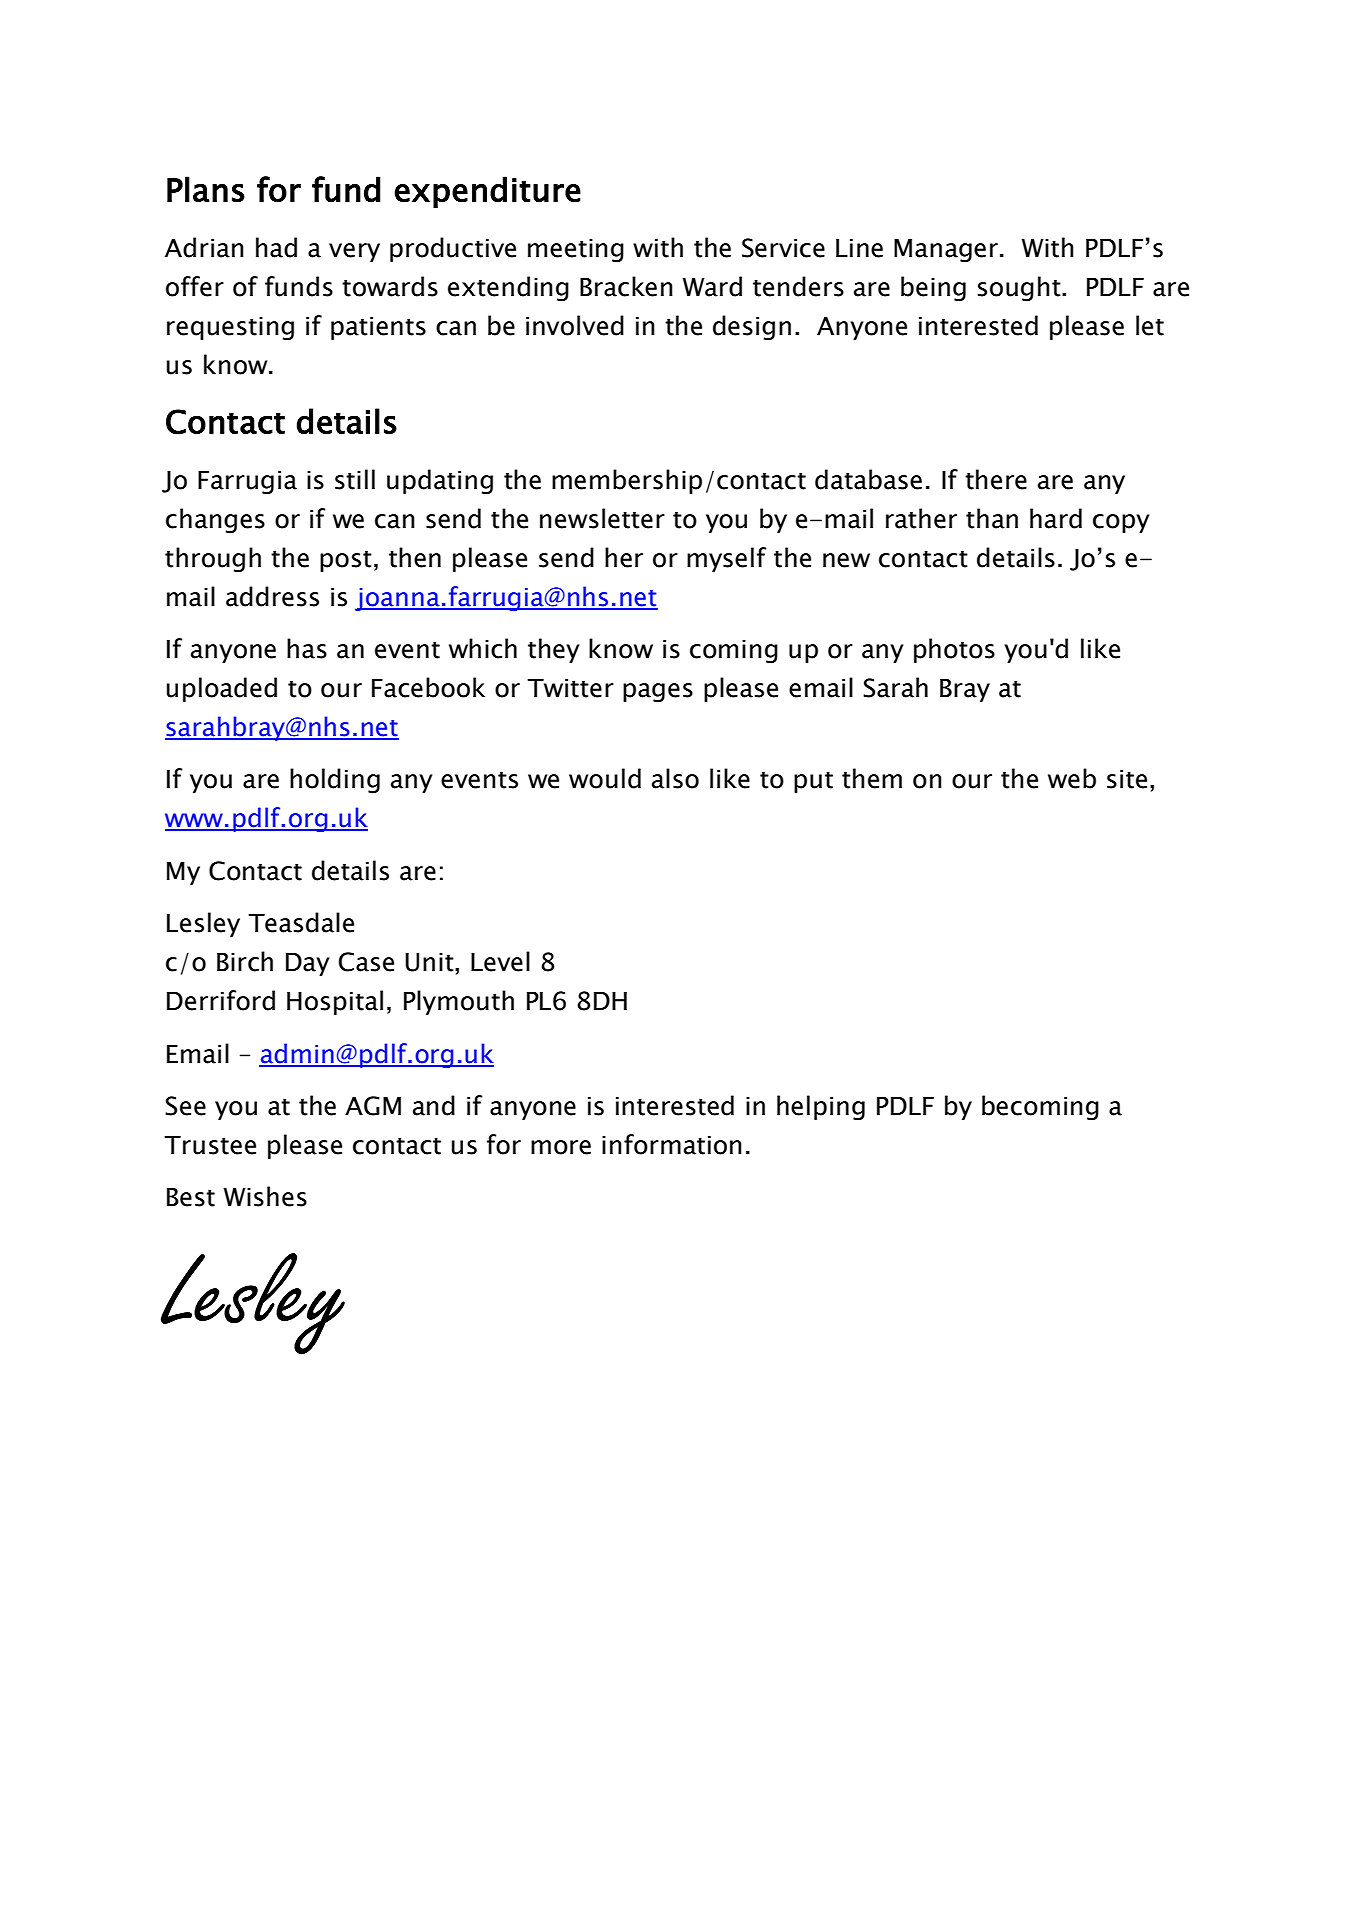  What do you see at coordinates (576, 250) in the document?
I see `meeting` at bounding box center [576, 250].
